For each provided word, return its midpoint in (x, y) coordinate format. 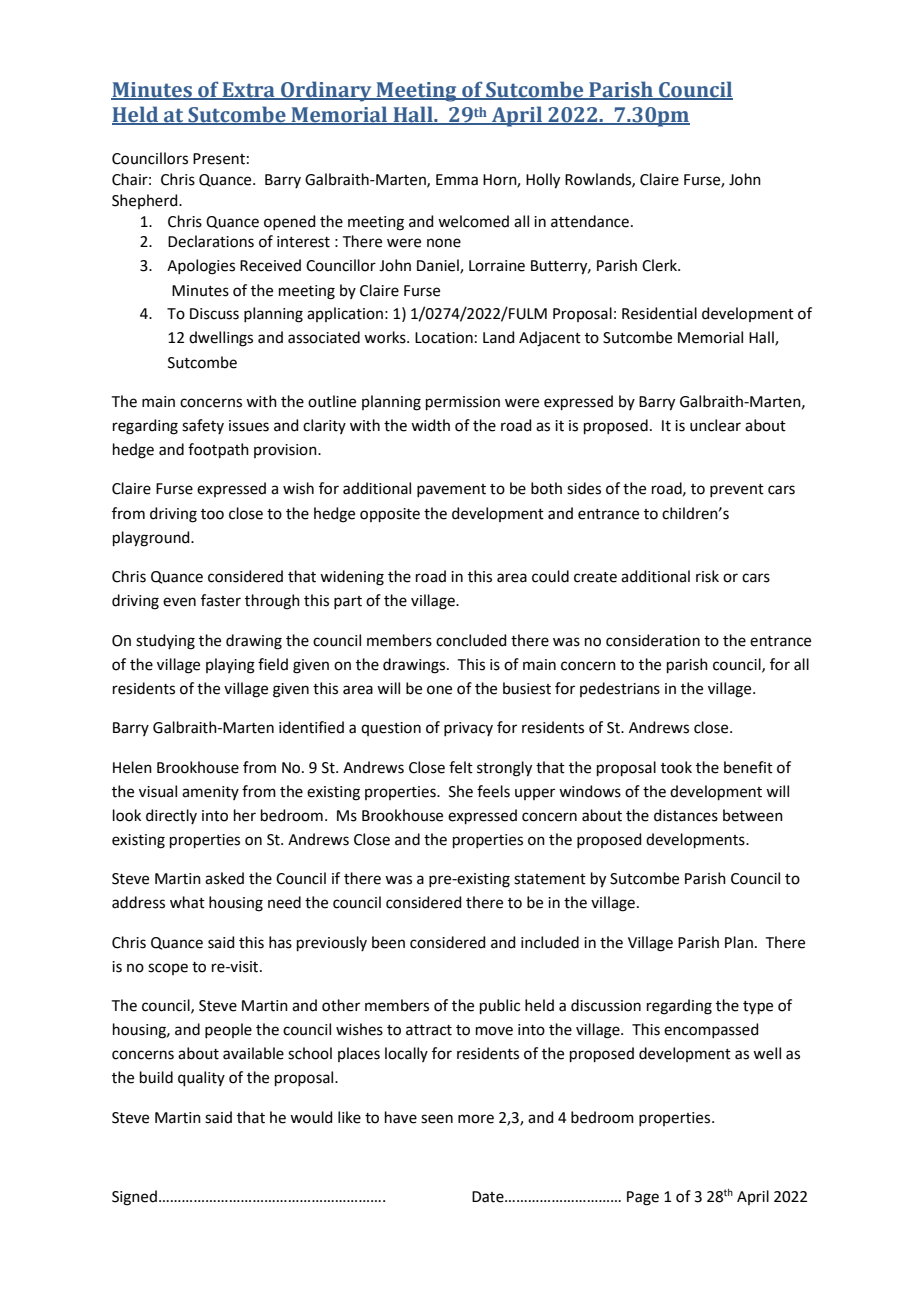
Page (643, 1198)
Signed (134, 1198)
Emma (457, 180)
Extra (248, 90)
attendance (590, 221)
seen (437, 1119)
